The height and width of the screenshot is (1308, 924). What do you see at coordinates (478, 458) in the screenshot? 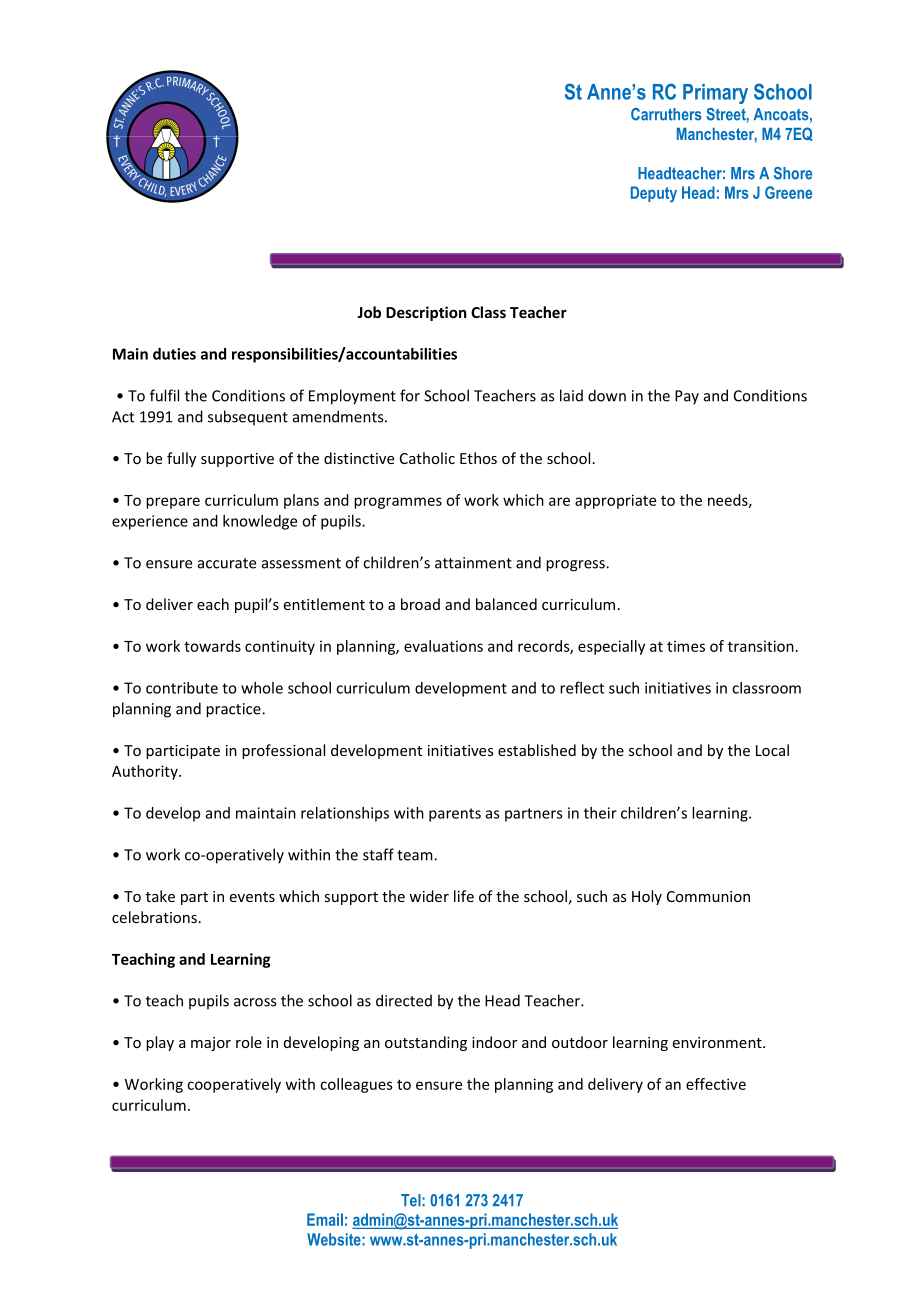
I see `Ethos` at bounding box center [478, 458].
